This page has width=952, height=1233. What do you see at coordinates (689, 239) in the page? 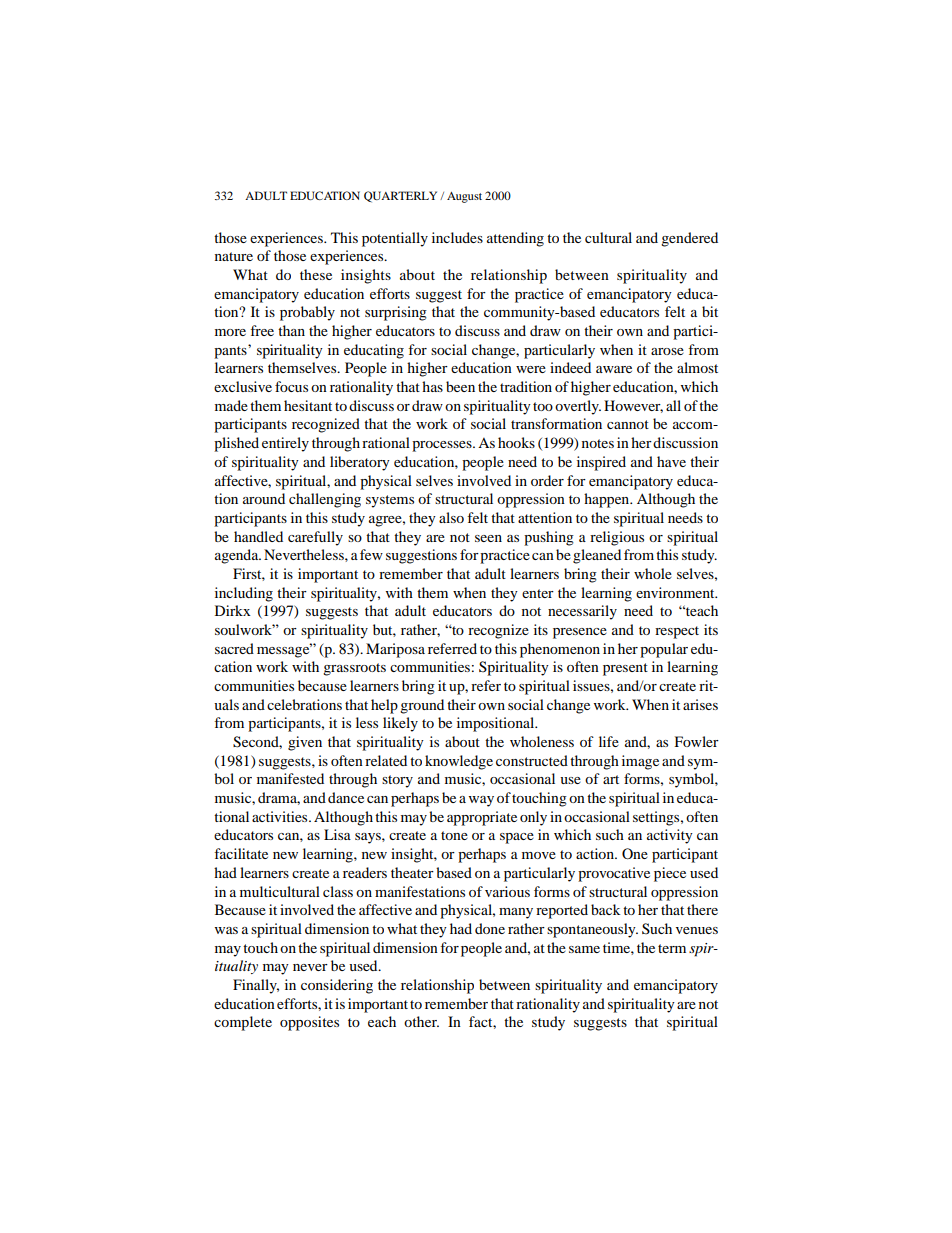
I see `gendered` at bounding box center [689, 239].
